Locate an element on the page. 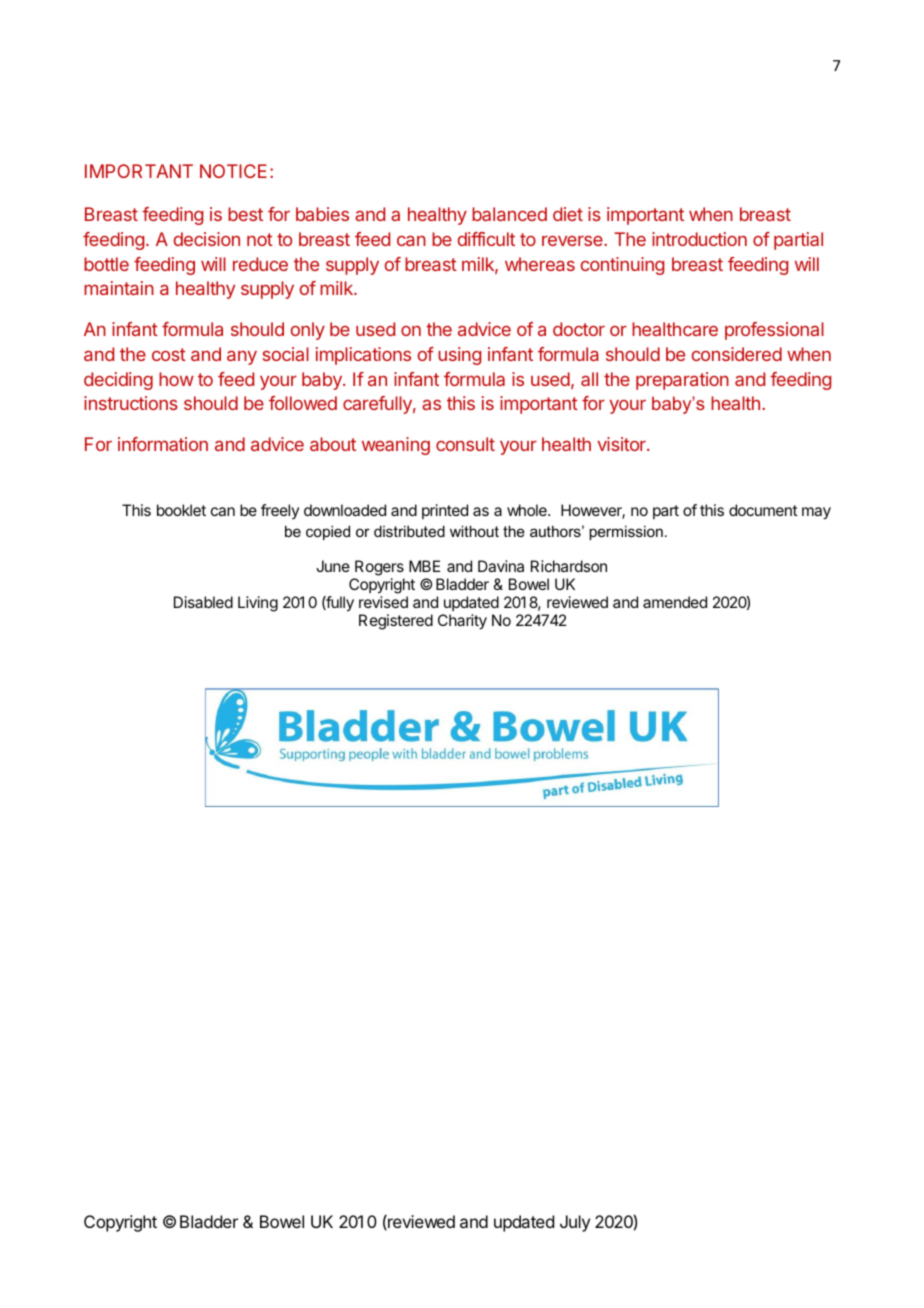  balanced is located at coordinates (509, 214).
